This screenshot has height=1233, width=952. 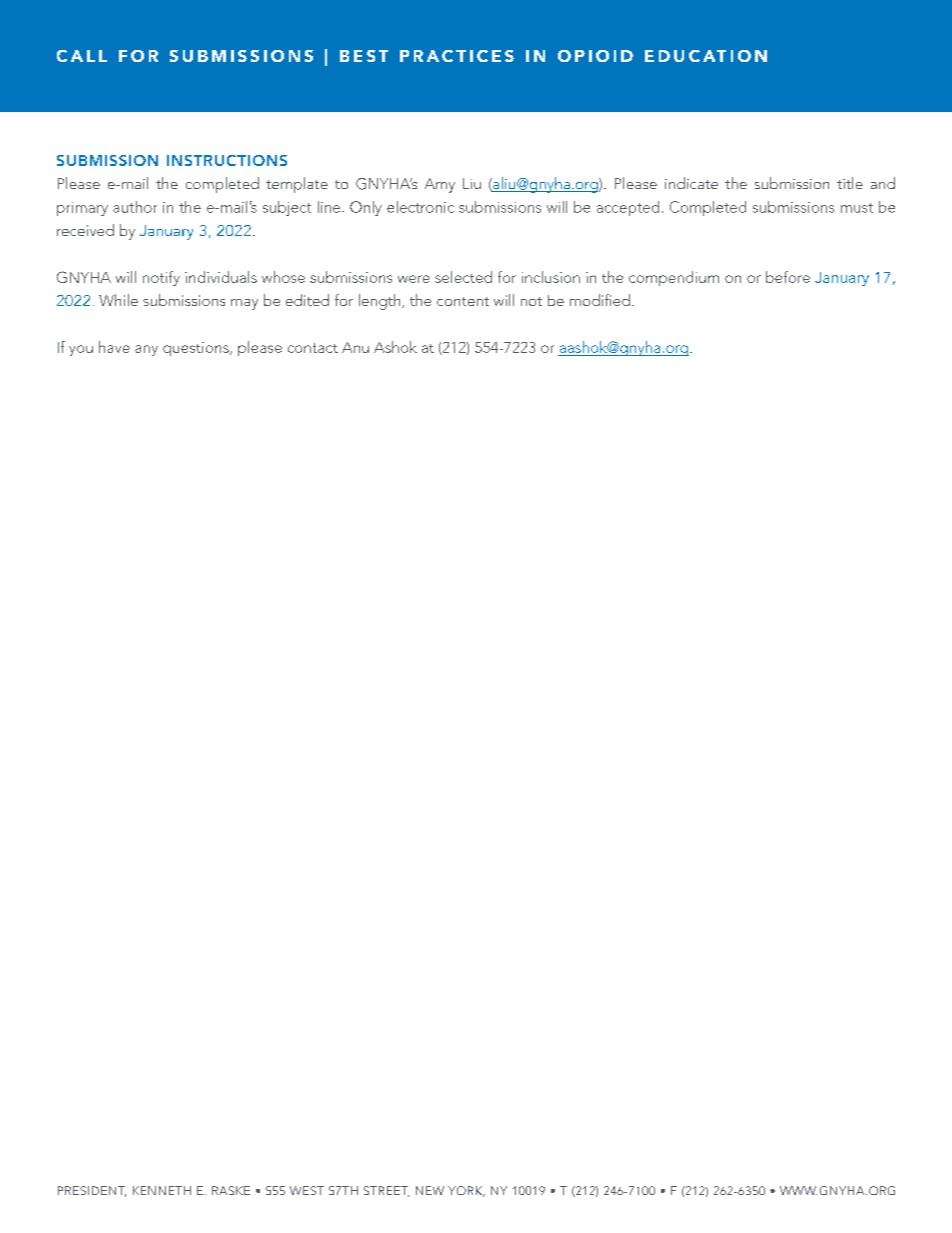 What do you see at coordinates (600, 300) in the screenshot?
I see `modified` at bounding box center [600, 300].
